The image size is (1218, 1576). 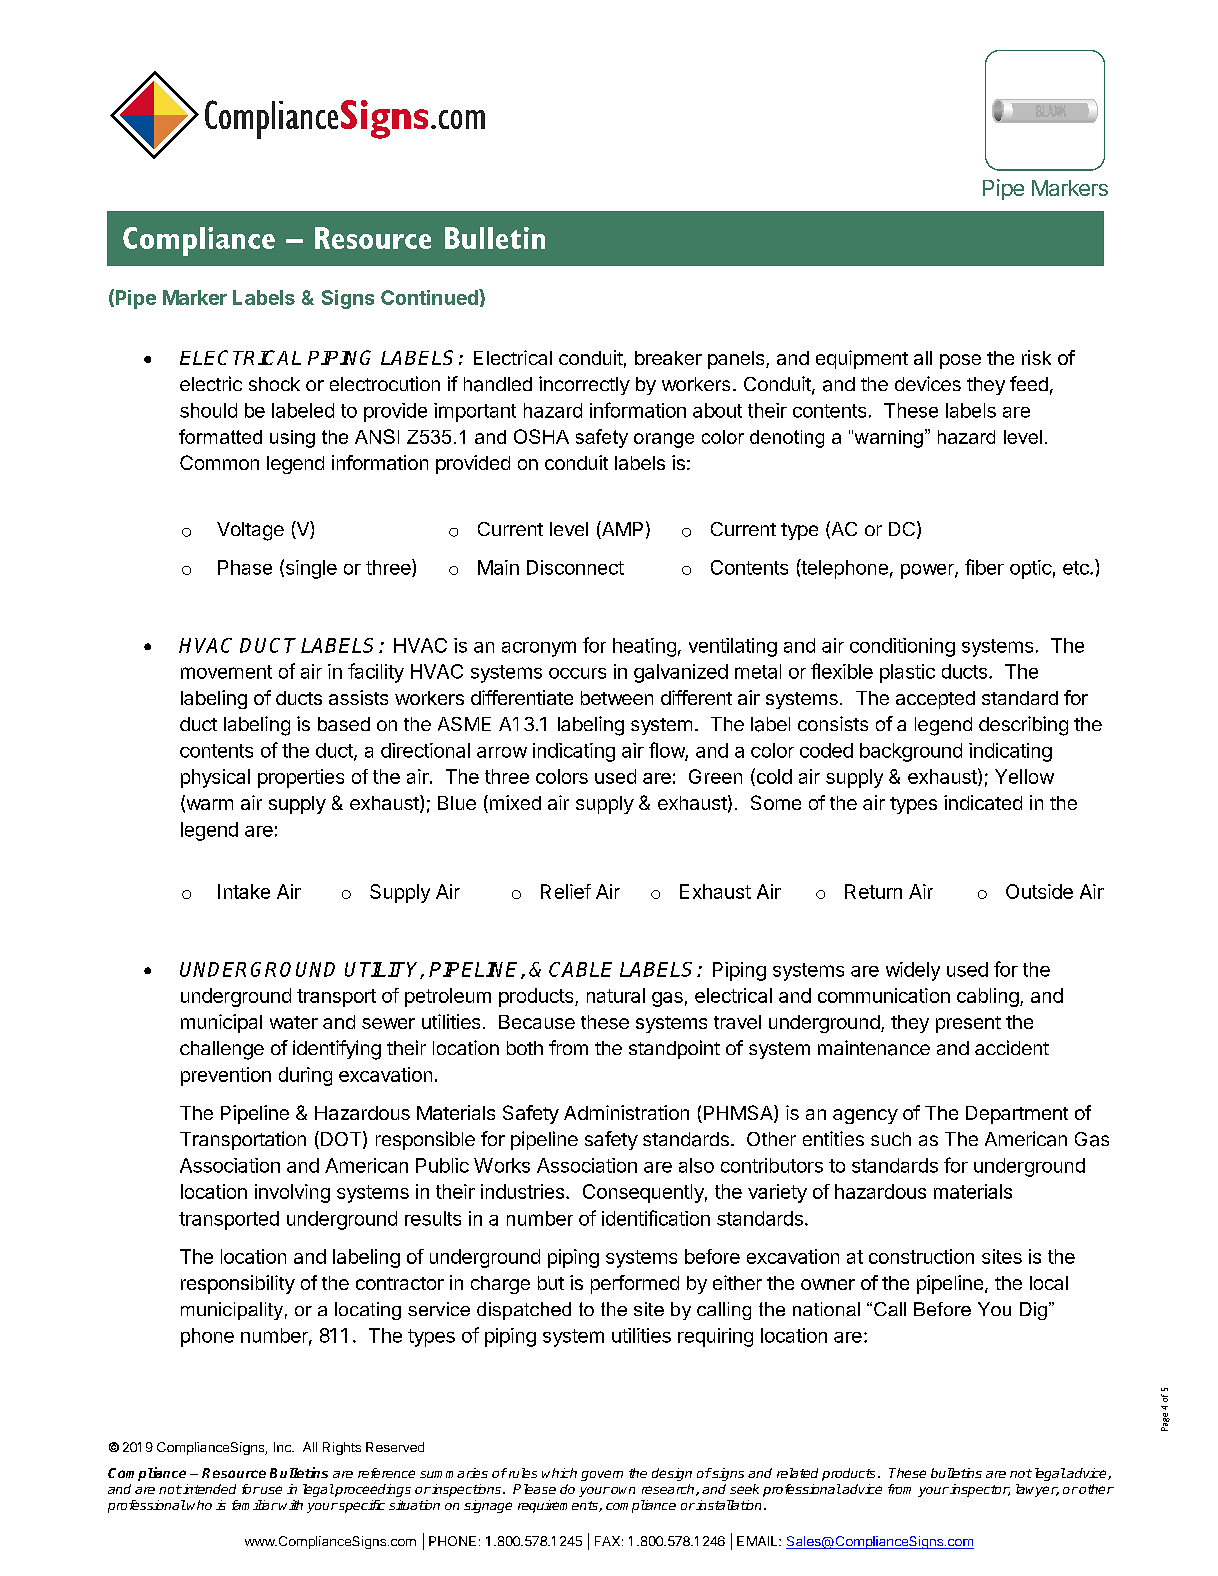 I want to click on pose, so click(x=960, y=361).
